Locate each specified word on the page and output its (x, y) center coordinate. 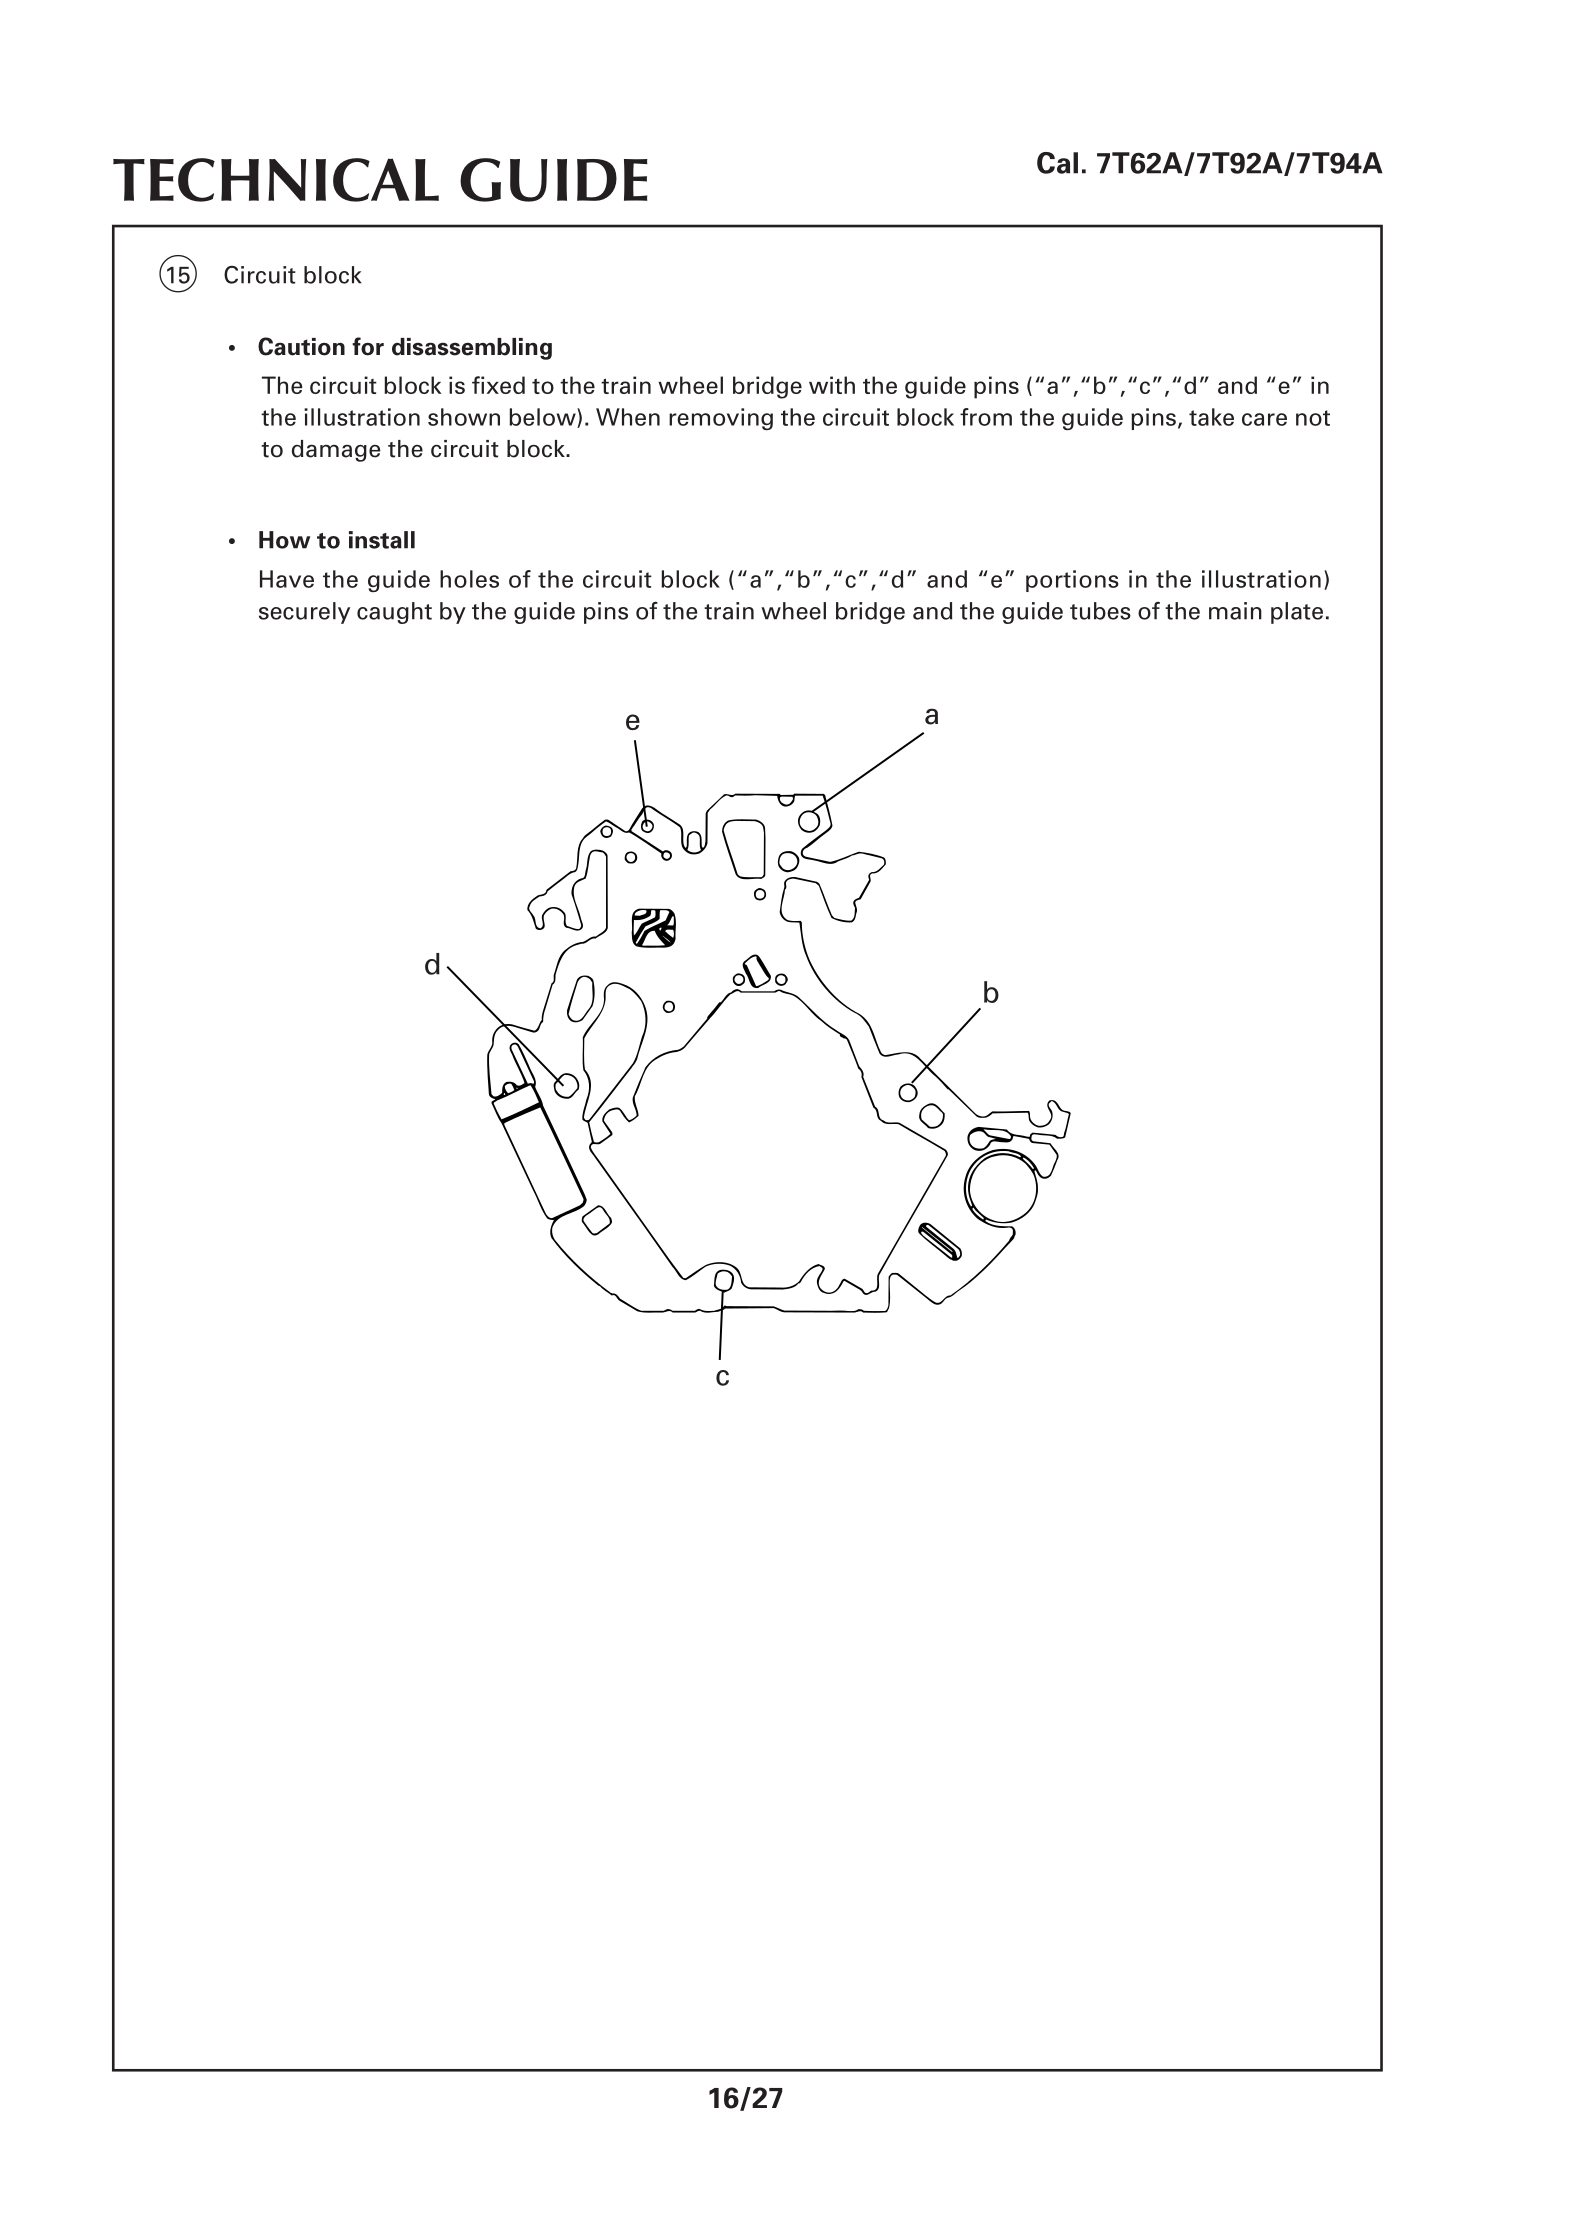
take (1211, 417)
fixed (498, 385)
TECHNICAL (276, 180)
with (832, 385)
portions (1072, 581)
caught (394, 613)
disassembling (472, 349)
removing (721, 419)
